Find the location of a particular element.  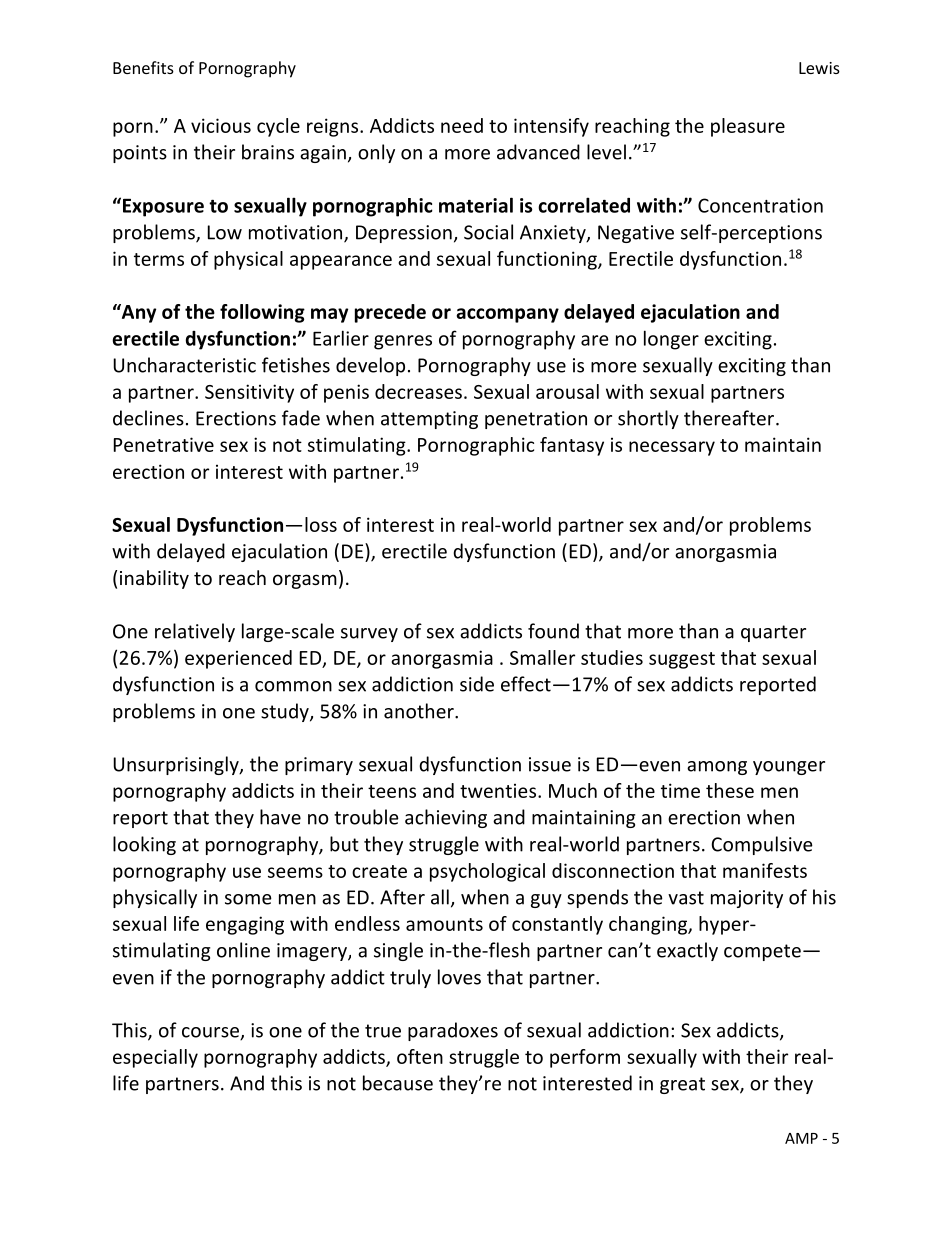

especially is located at coordinates (155, 1058).
